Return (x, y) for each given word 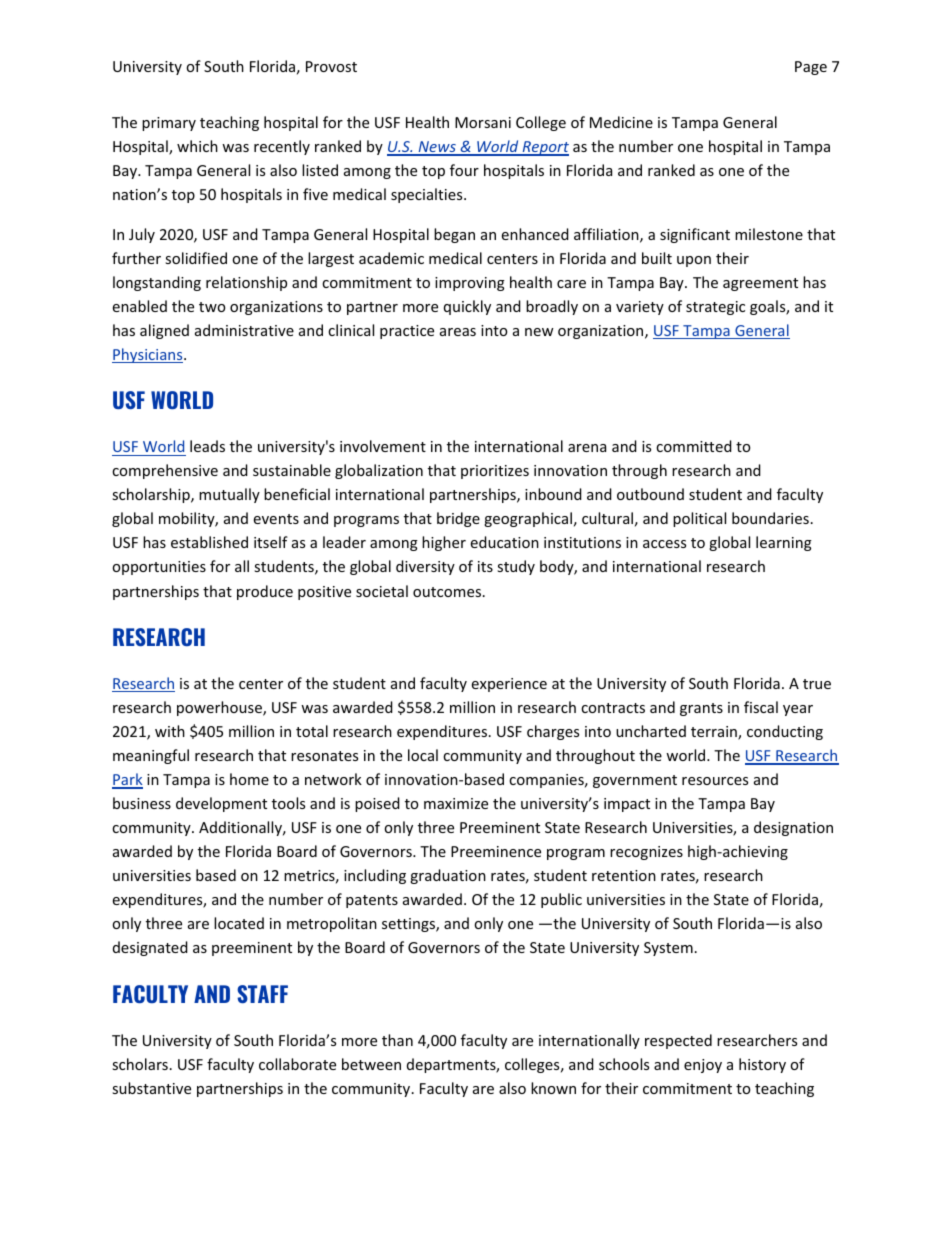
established (209, 542)
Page (811, 68)
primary (169, 124)
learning (784, 543)
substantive (151, 1088)
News (437, 148)
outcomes (448, 592)
